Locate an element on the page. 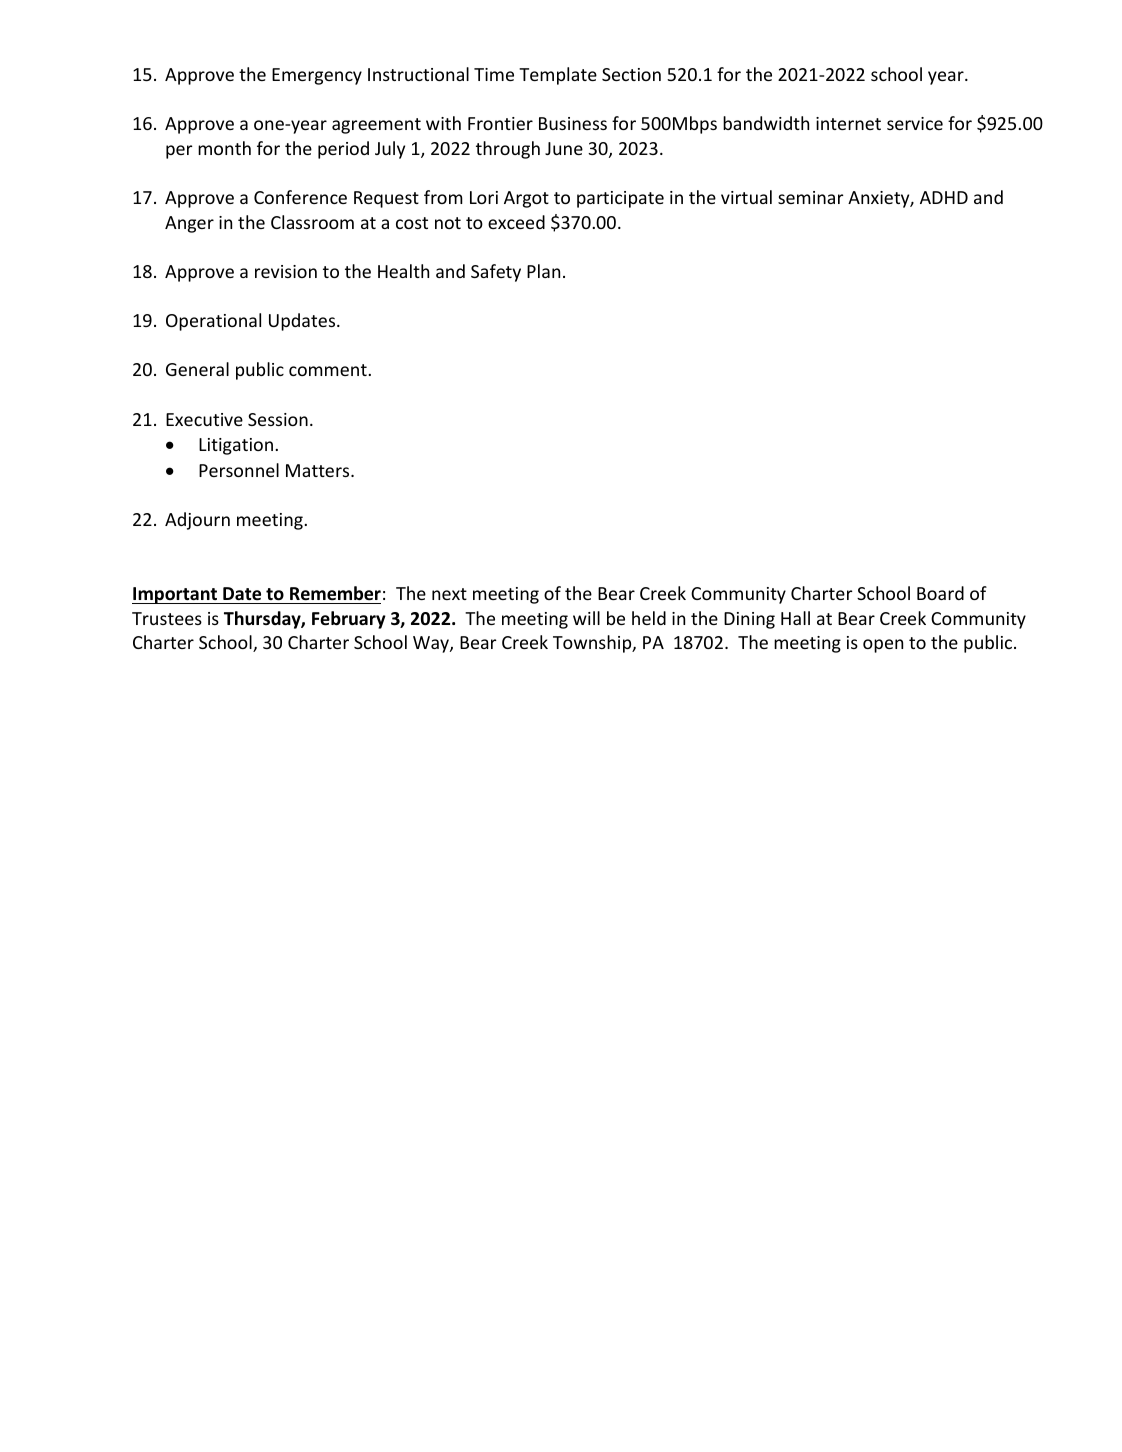 The width and height of the document is (1122, 1452). Template is located at coordinates (558, 76).
